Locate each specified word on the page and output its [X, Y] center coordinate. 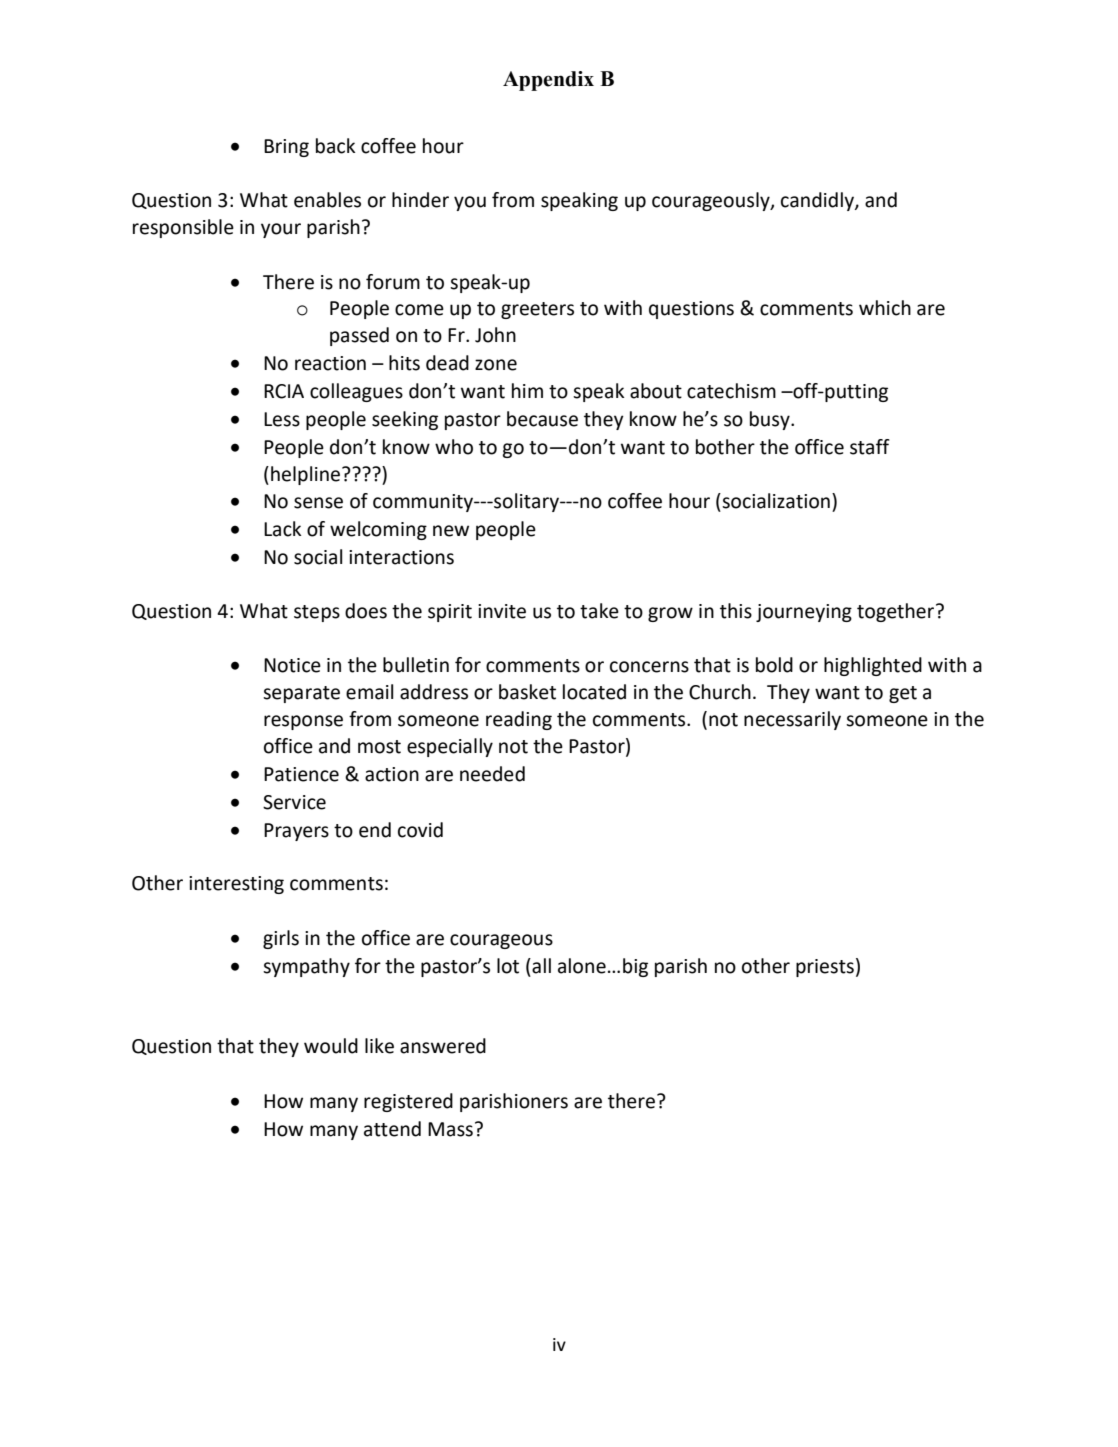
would [331, 1046]
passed [359, 336]
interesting [236, 885]
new [451, 531]
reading [519, 720]
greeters [537, 310]
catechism [731, 391]
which [885, 308]
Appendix [548, 81]
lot [508, 966]
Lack [282, 529]
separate [301, 694]
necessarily [792, 720]
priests [825, 968]
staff [870, 447]
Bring [286, 148]
